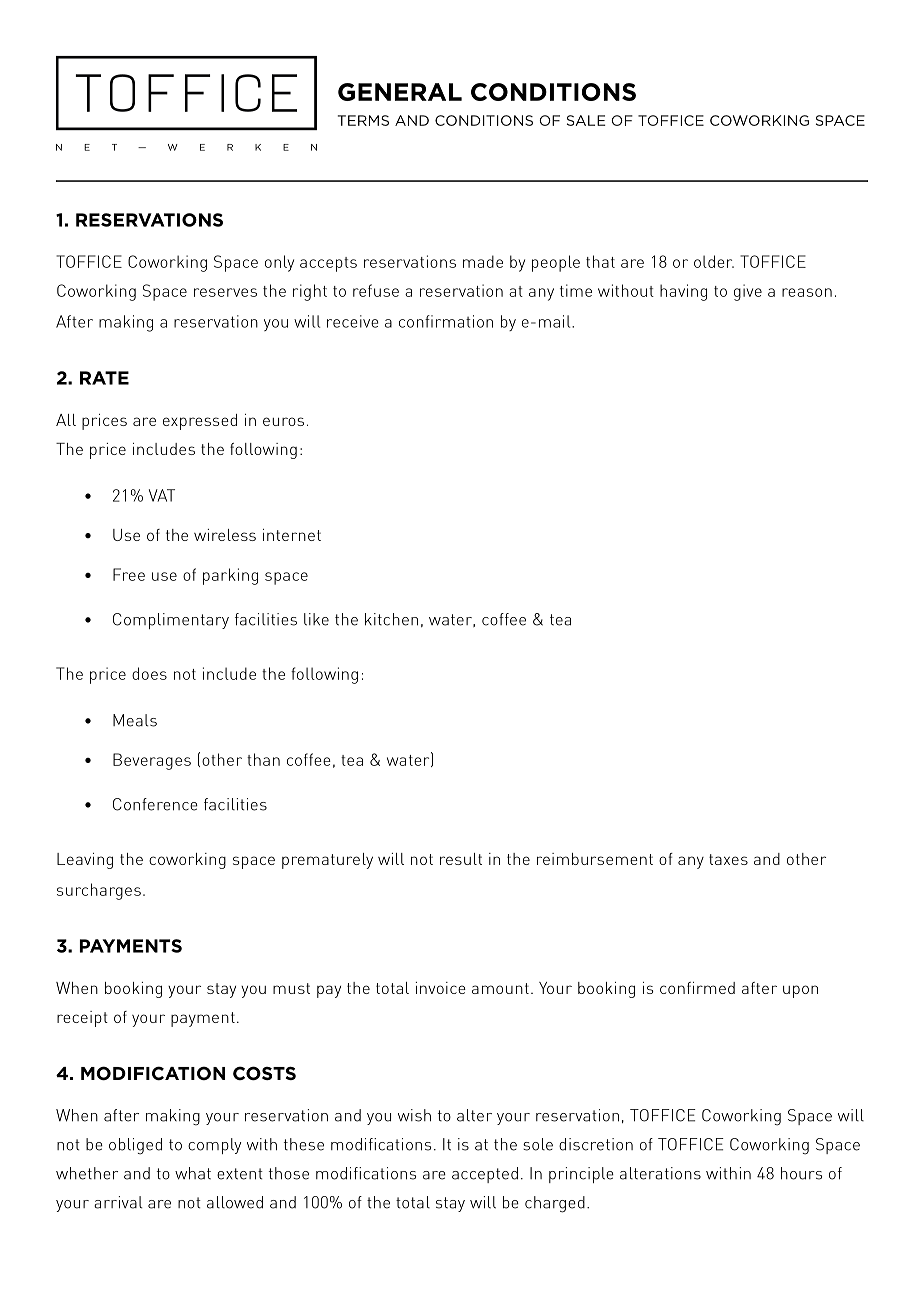  What do you see at coordinates (586, 120) in the screenshot?
I see `SALE` at bounding box center [586, 120].
